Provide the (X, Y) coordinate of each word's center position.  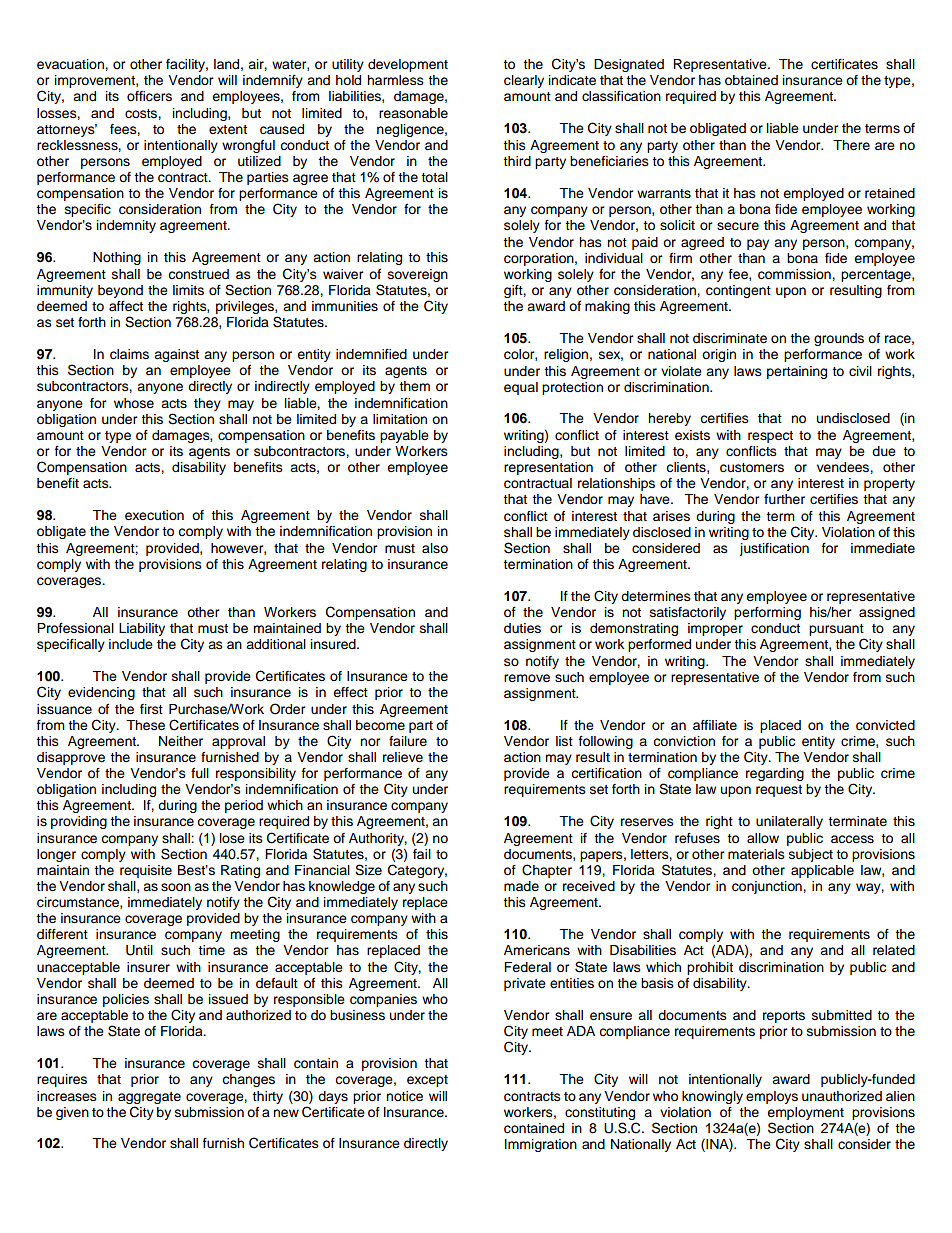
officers (149, 96)
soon (176, 887)
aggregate (149, 1098)
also (435, 548)
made (521, 886)
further (784, 499)
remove (527, 678)
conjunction (768, 887)
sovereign (418, 275)
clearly (524, 81)
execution (154, 515)
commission (795, 274)
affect (126, 306)
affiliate (715, 725)
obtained (751, 80)
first (151, 709)
